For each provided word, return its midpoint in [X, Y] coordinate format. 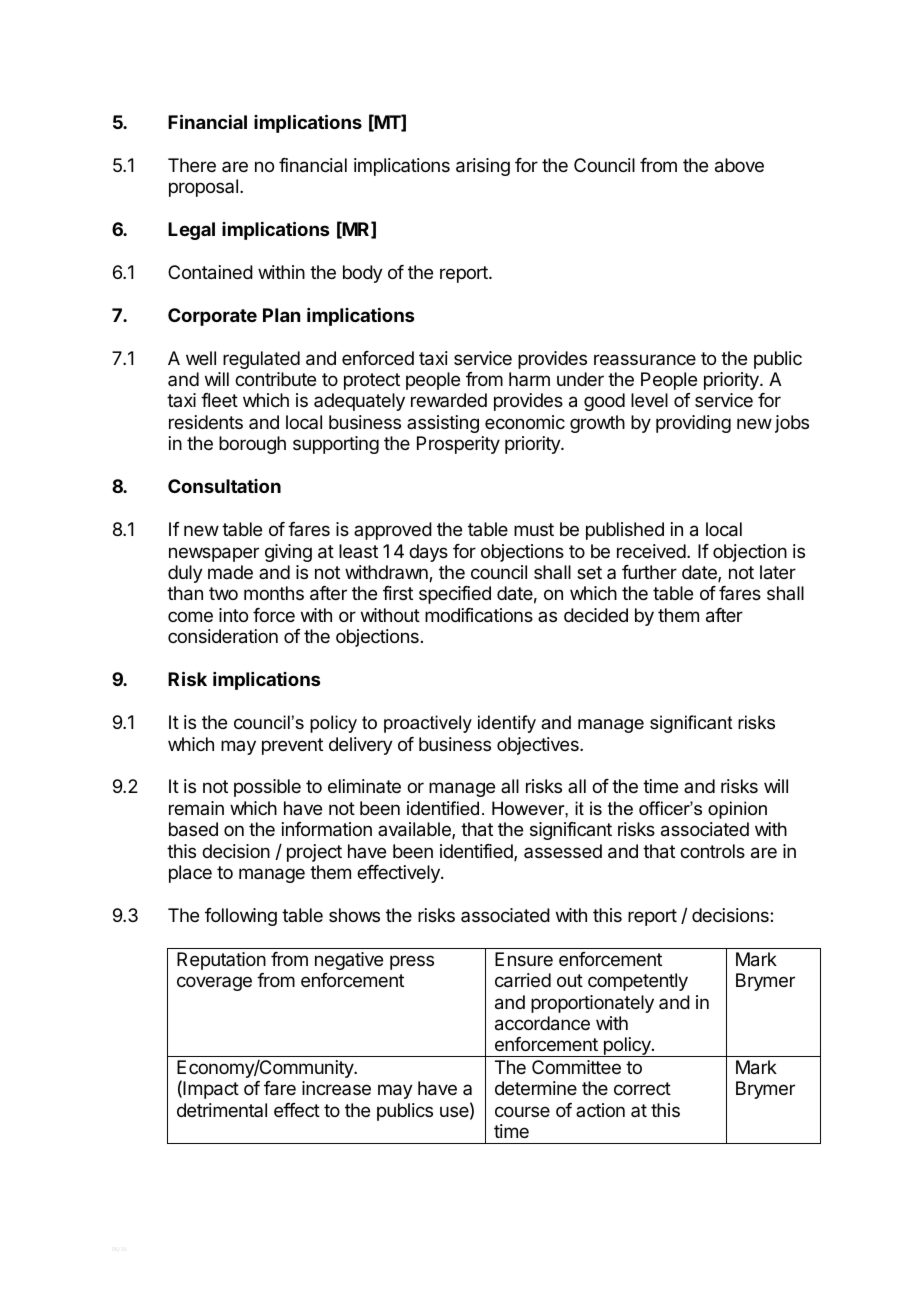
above [739, 165]
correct [642, 1088]
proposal [203, 188]
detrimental [222, 1110]
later [778, 572]
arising [483, 167]
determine [536, 1088]
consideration [223, 636]
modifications [479, 615]
